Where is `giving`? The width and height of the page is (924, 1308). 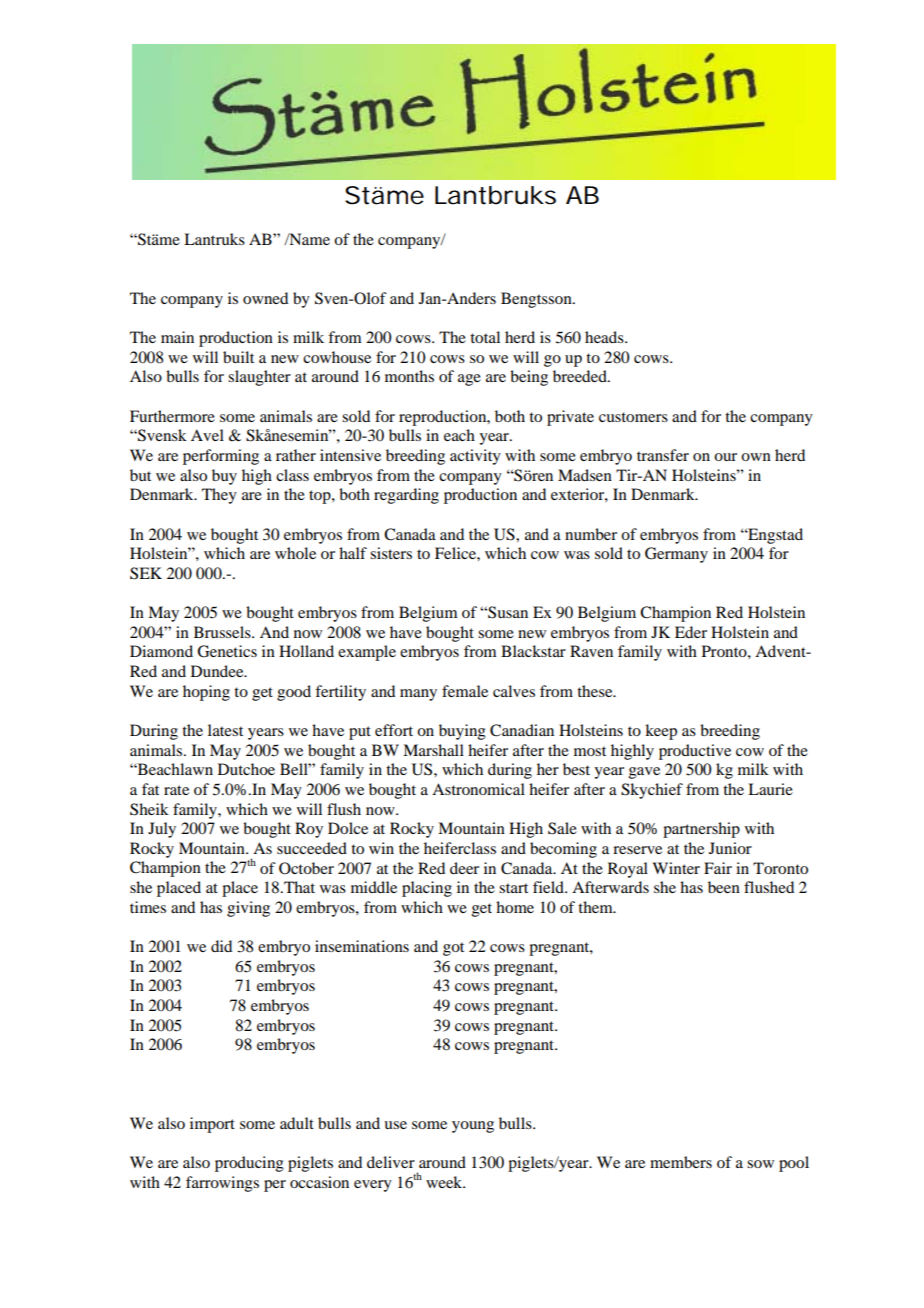 giving is located at coordinates (248, 909).
